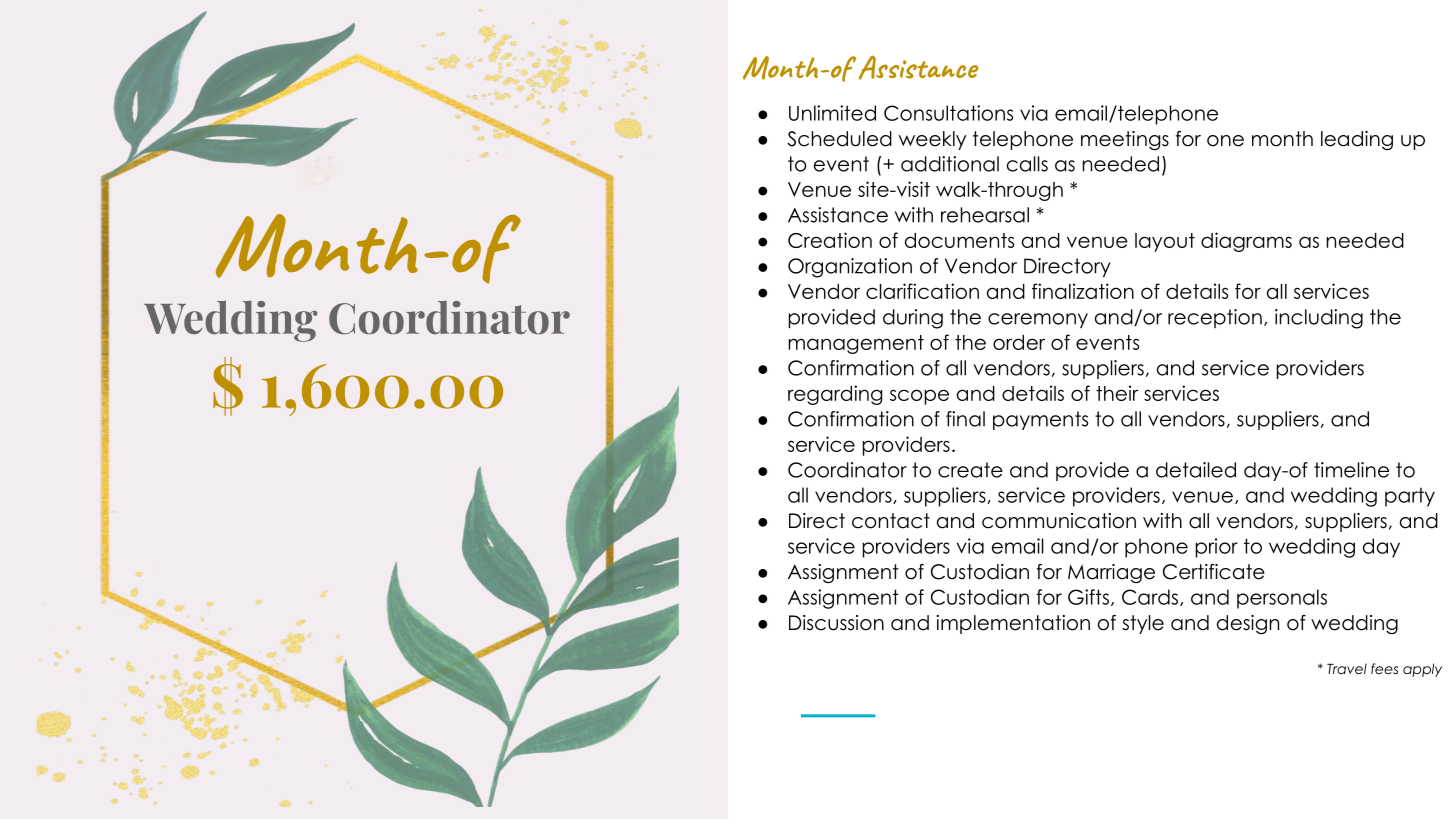 The width and height of the image is (1456, 819). I want to click on diagrams, so click(1246, 242).
